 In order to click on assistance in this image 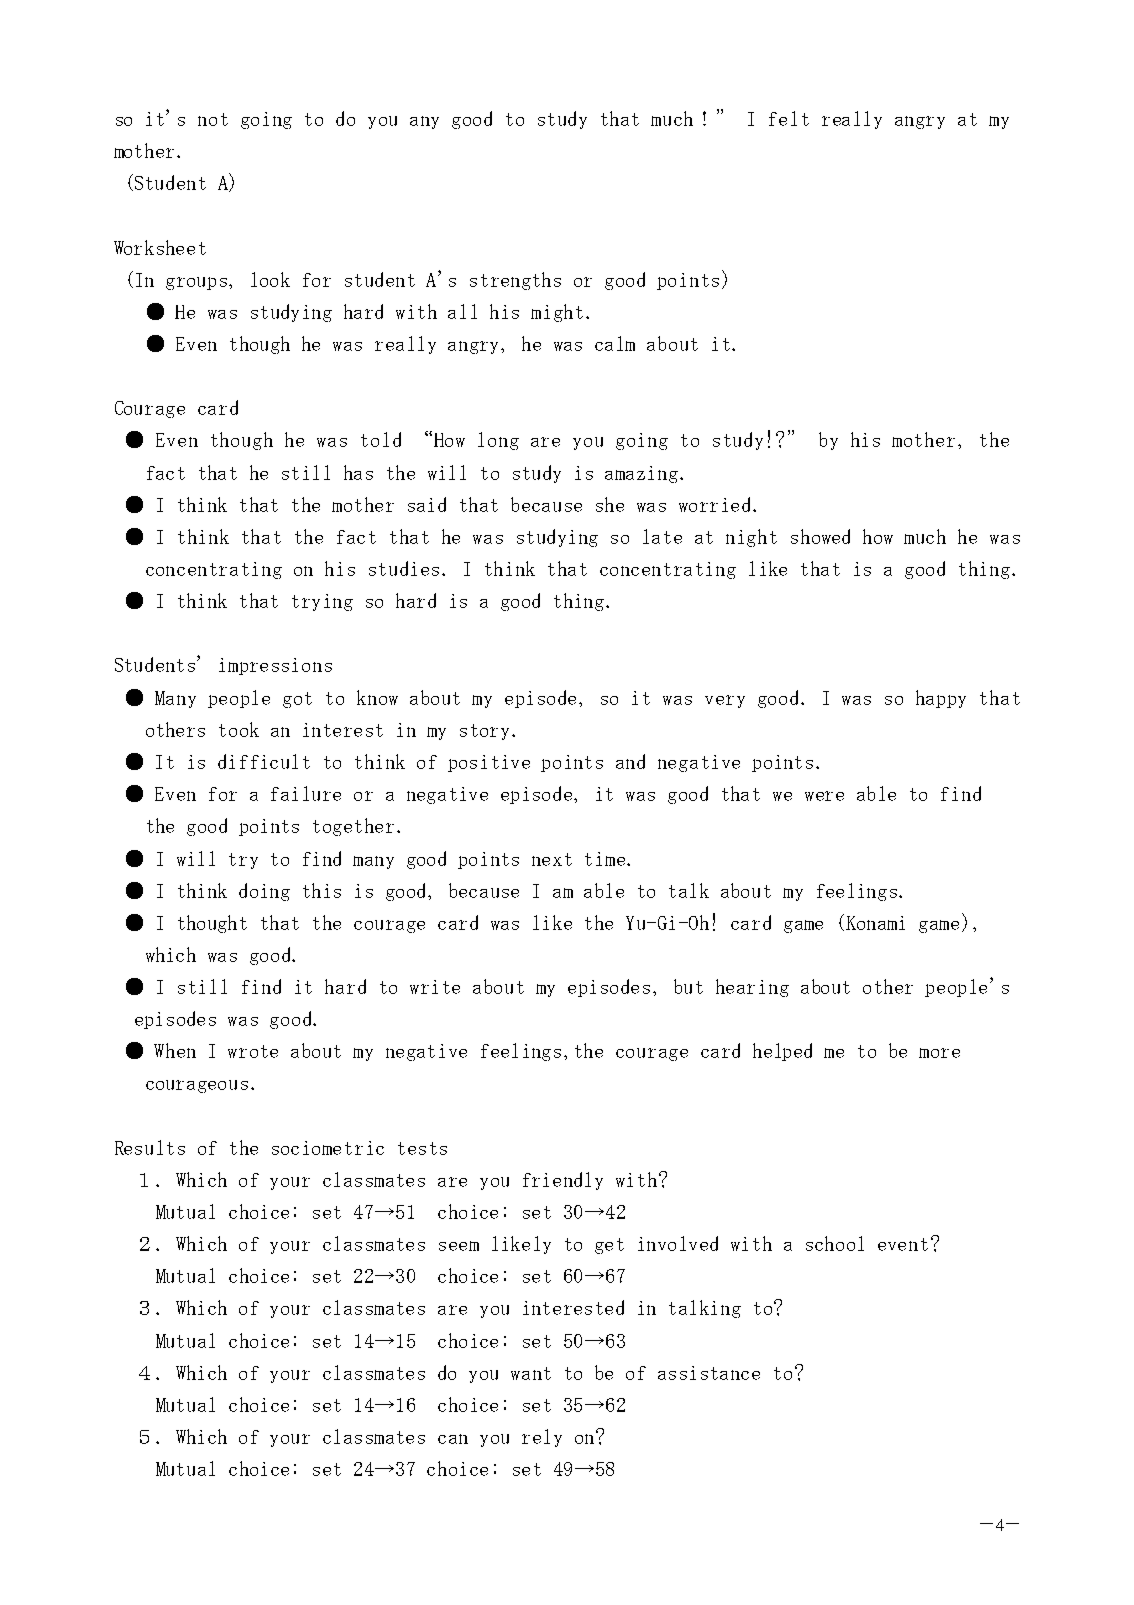, I will do `click(709, 1373)`.
